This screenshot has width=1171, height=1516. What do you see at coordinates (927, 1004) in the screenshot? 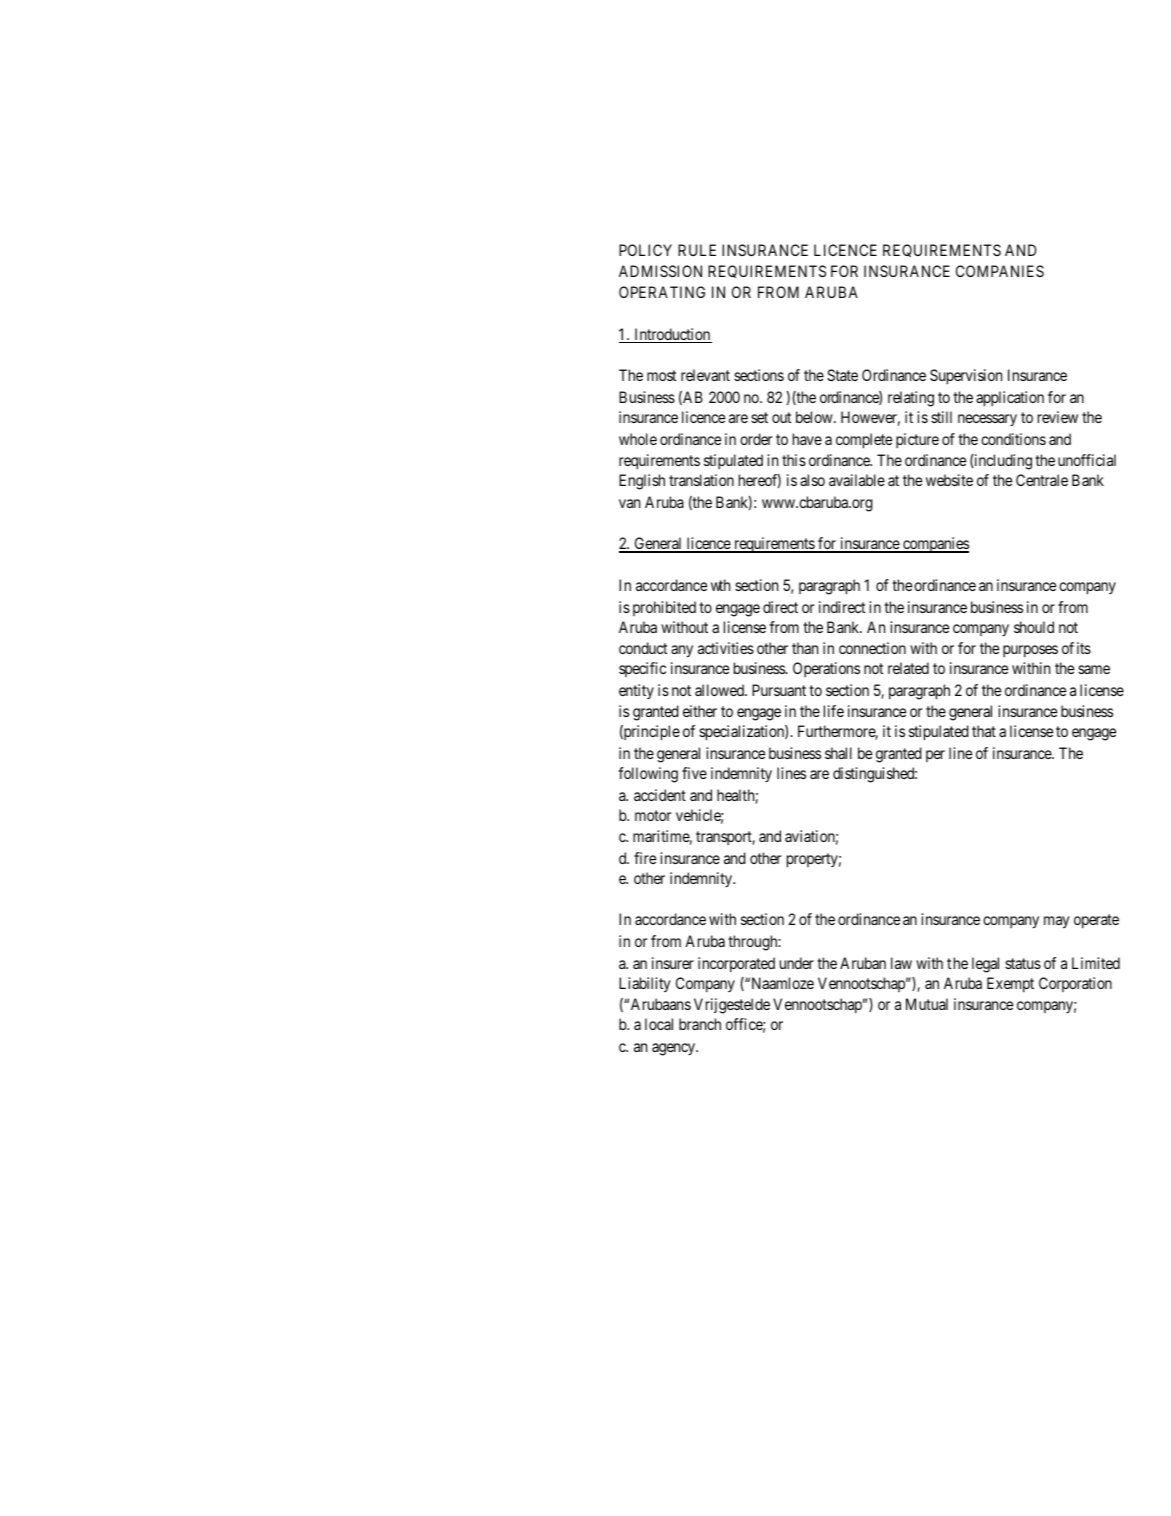
I see `Mutual` at bounding box center [927, 1004].
